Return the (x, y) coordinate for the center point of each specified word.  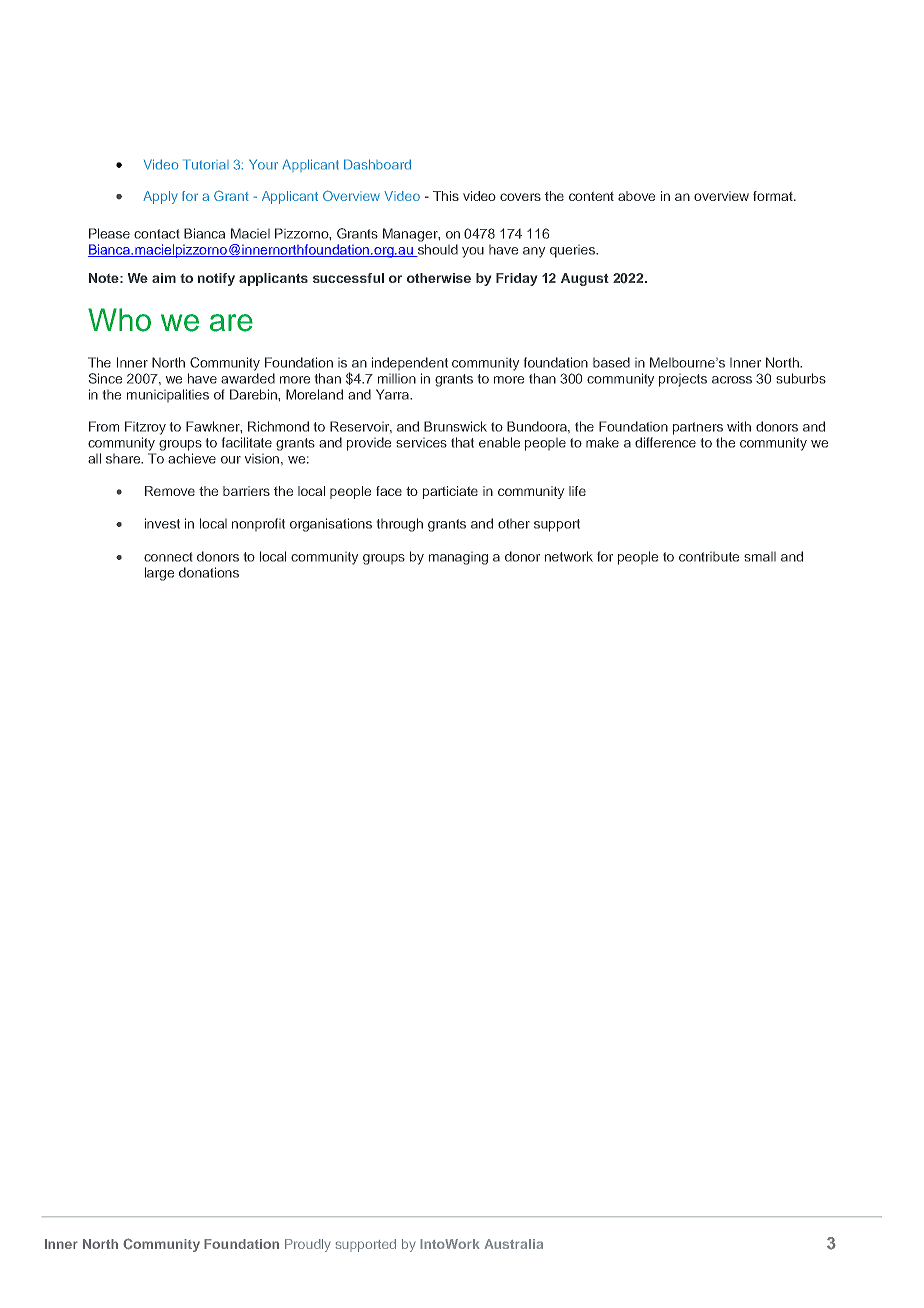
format (774, 196)
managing (458, 558)
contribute (709, 557)
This (446, 196)
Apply (160, 197)
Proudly (308, 1245)
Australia (513, 1244)
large (159, 574)
